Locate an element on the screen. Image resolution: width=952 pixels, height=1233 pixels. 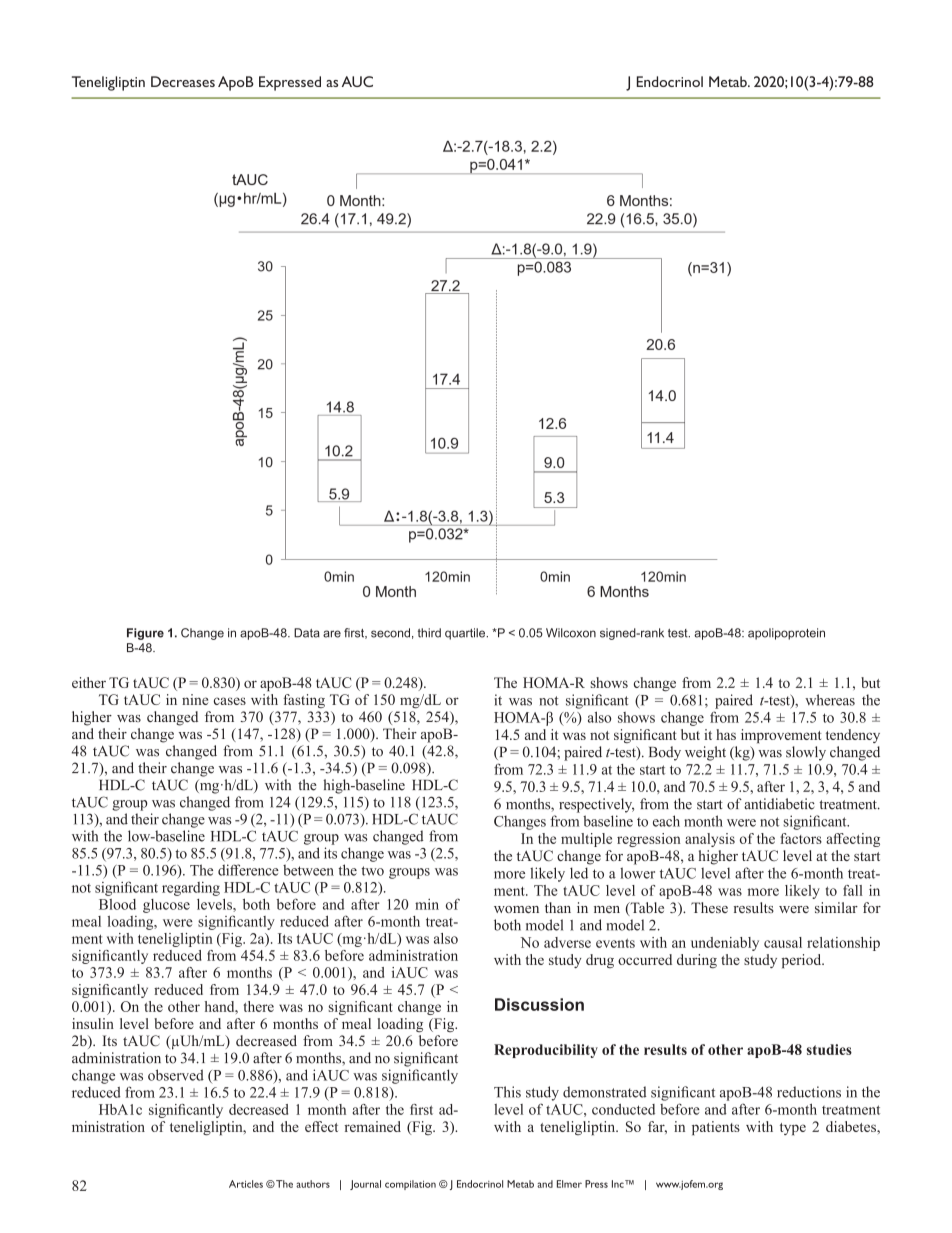
compilation is located at coordinates (410, 1185).
